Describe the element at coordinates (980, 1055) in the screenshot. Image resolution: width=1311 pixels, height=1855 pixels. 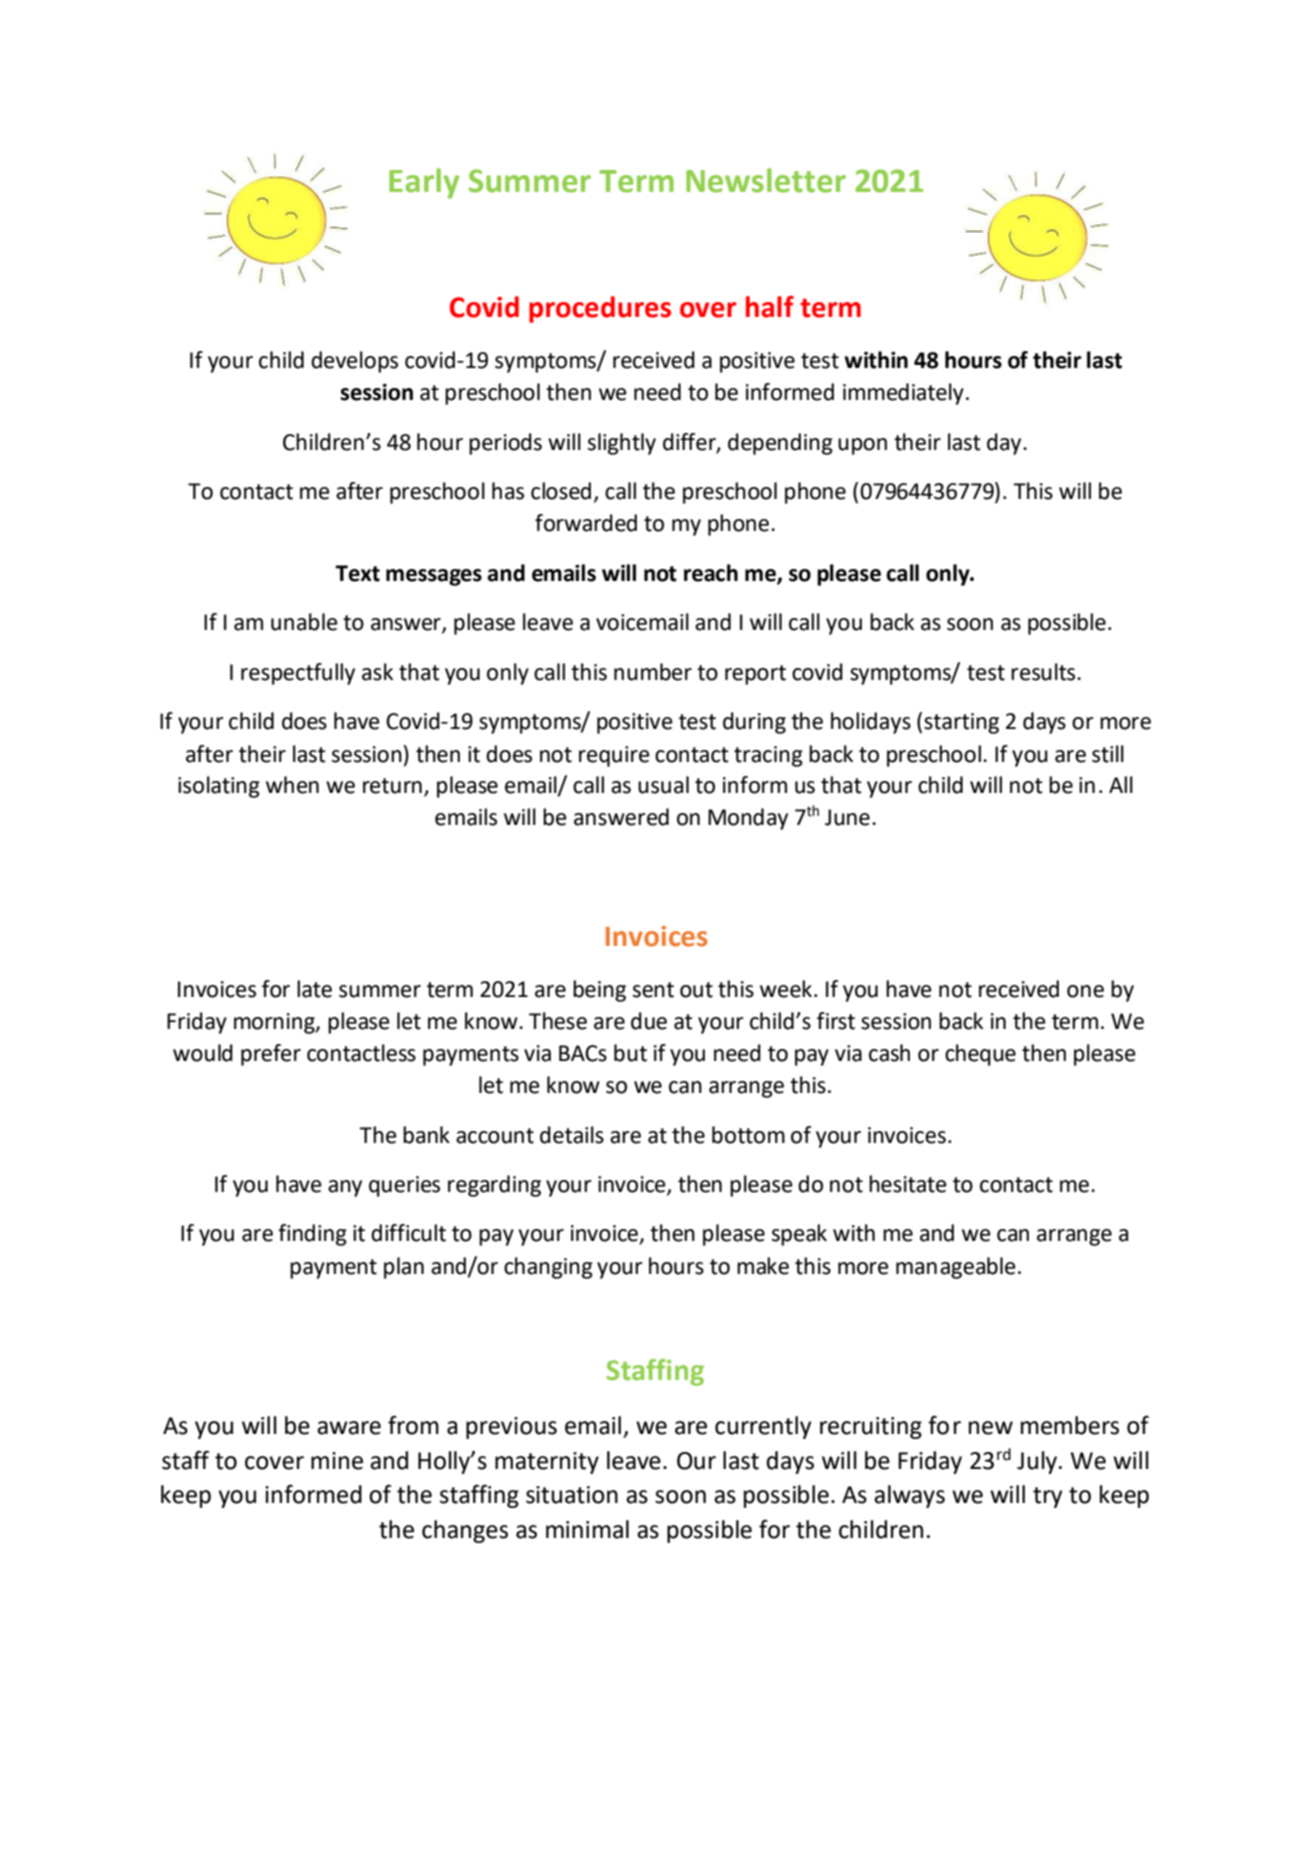
I see `cheque` at that location.
